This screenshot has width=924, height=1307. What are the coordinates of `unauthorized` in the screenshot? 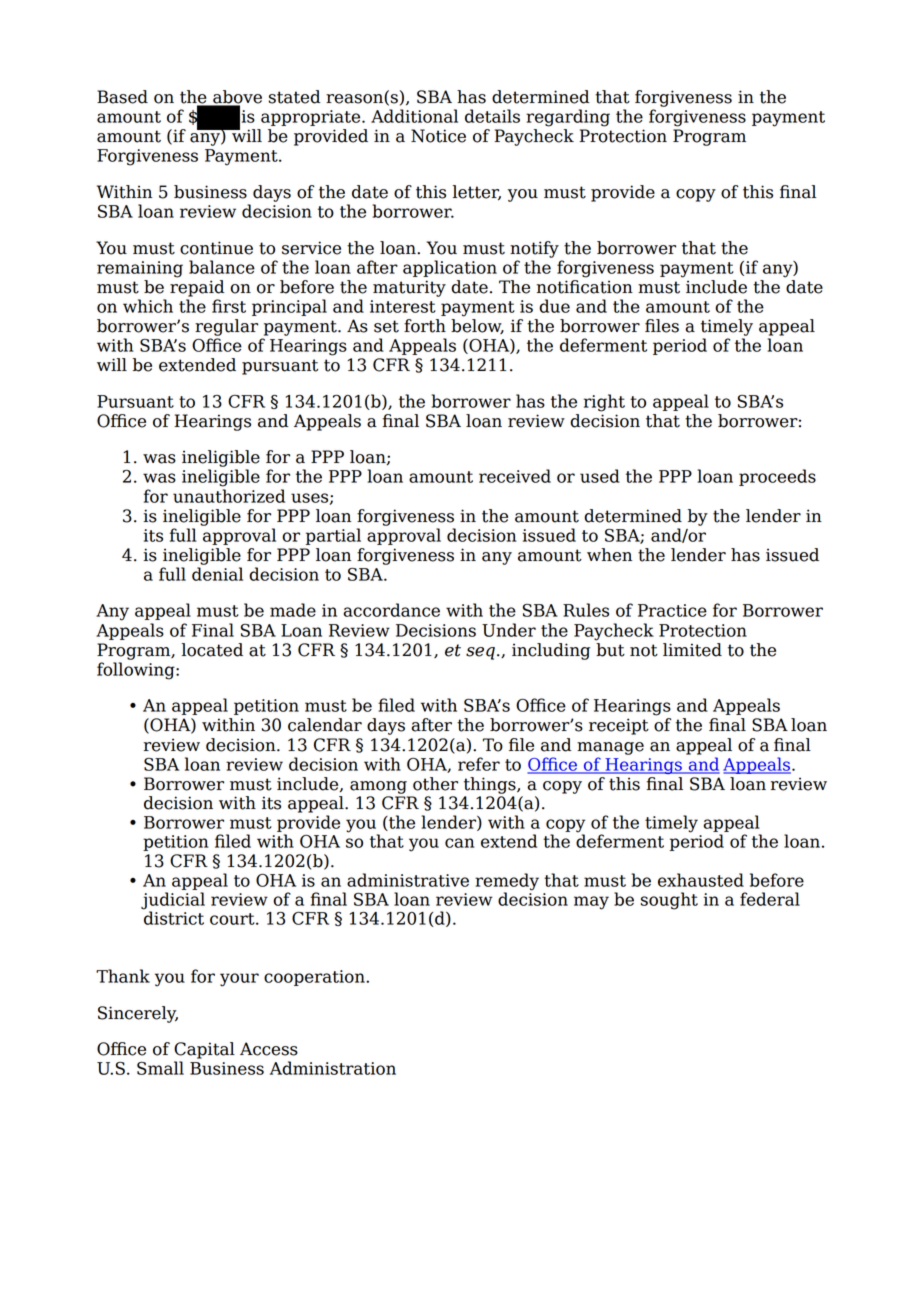 It's located at (229, 496).
